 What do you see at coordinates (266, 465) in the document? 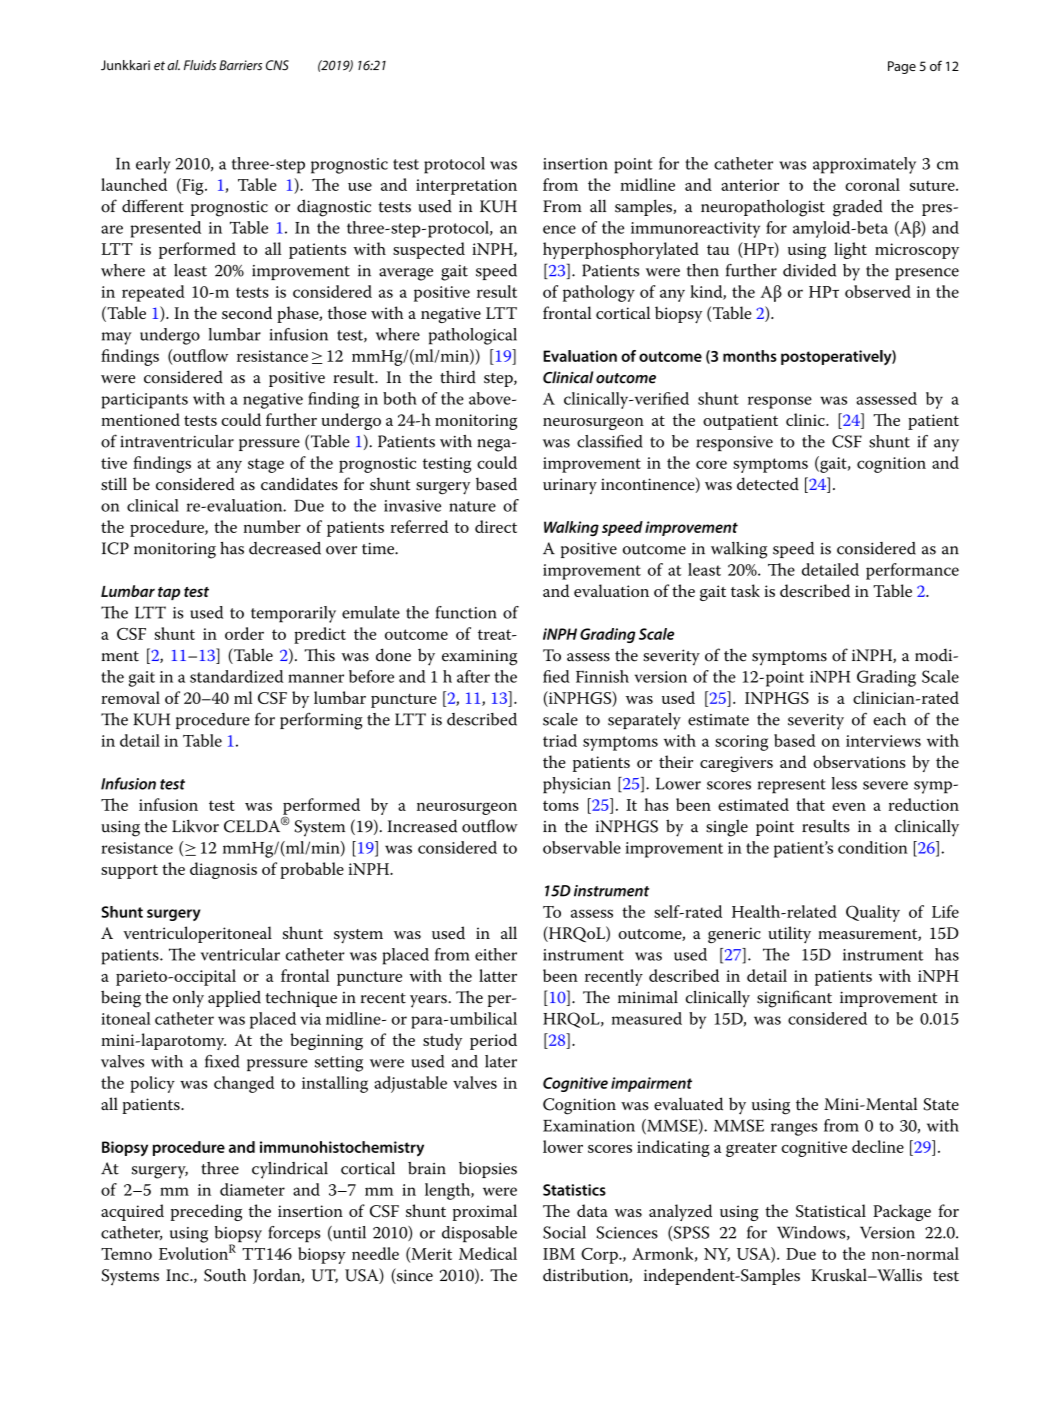
I see `stage` at bounding box center [266, 465].
